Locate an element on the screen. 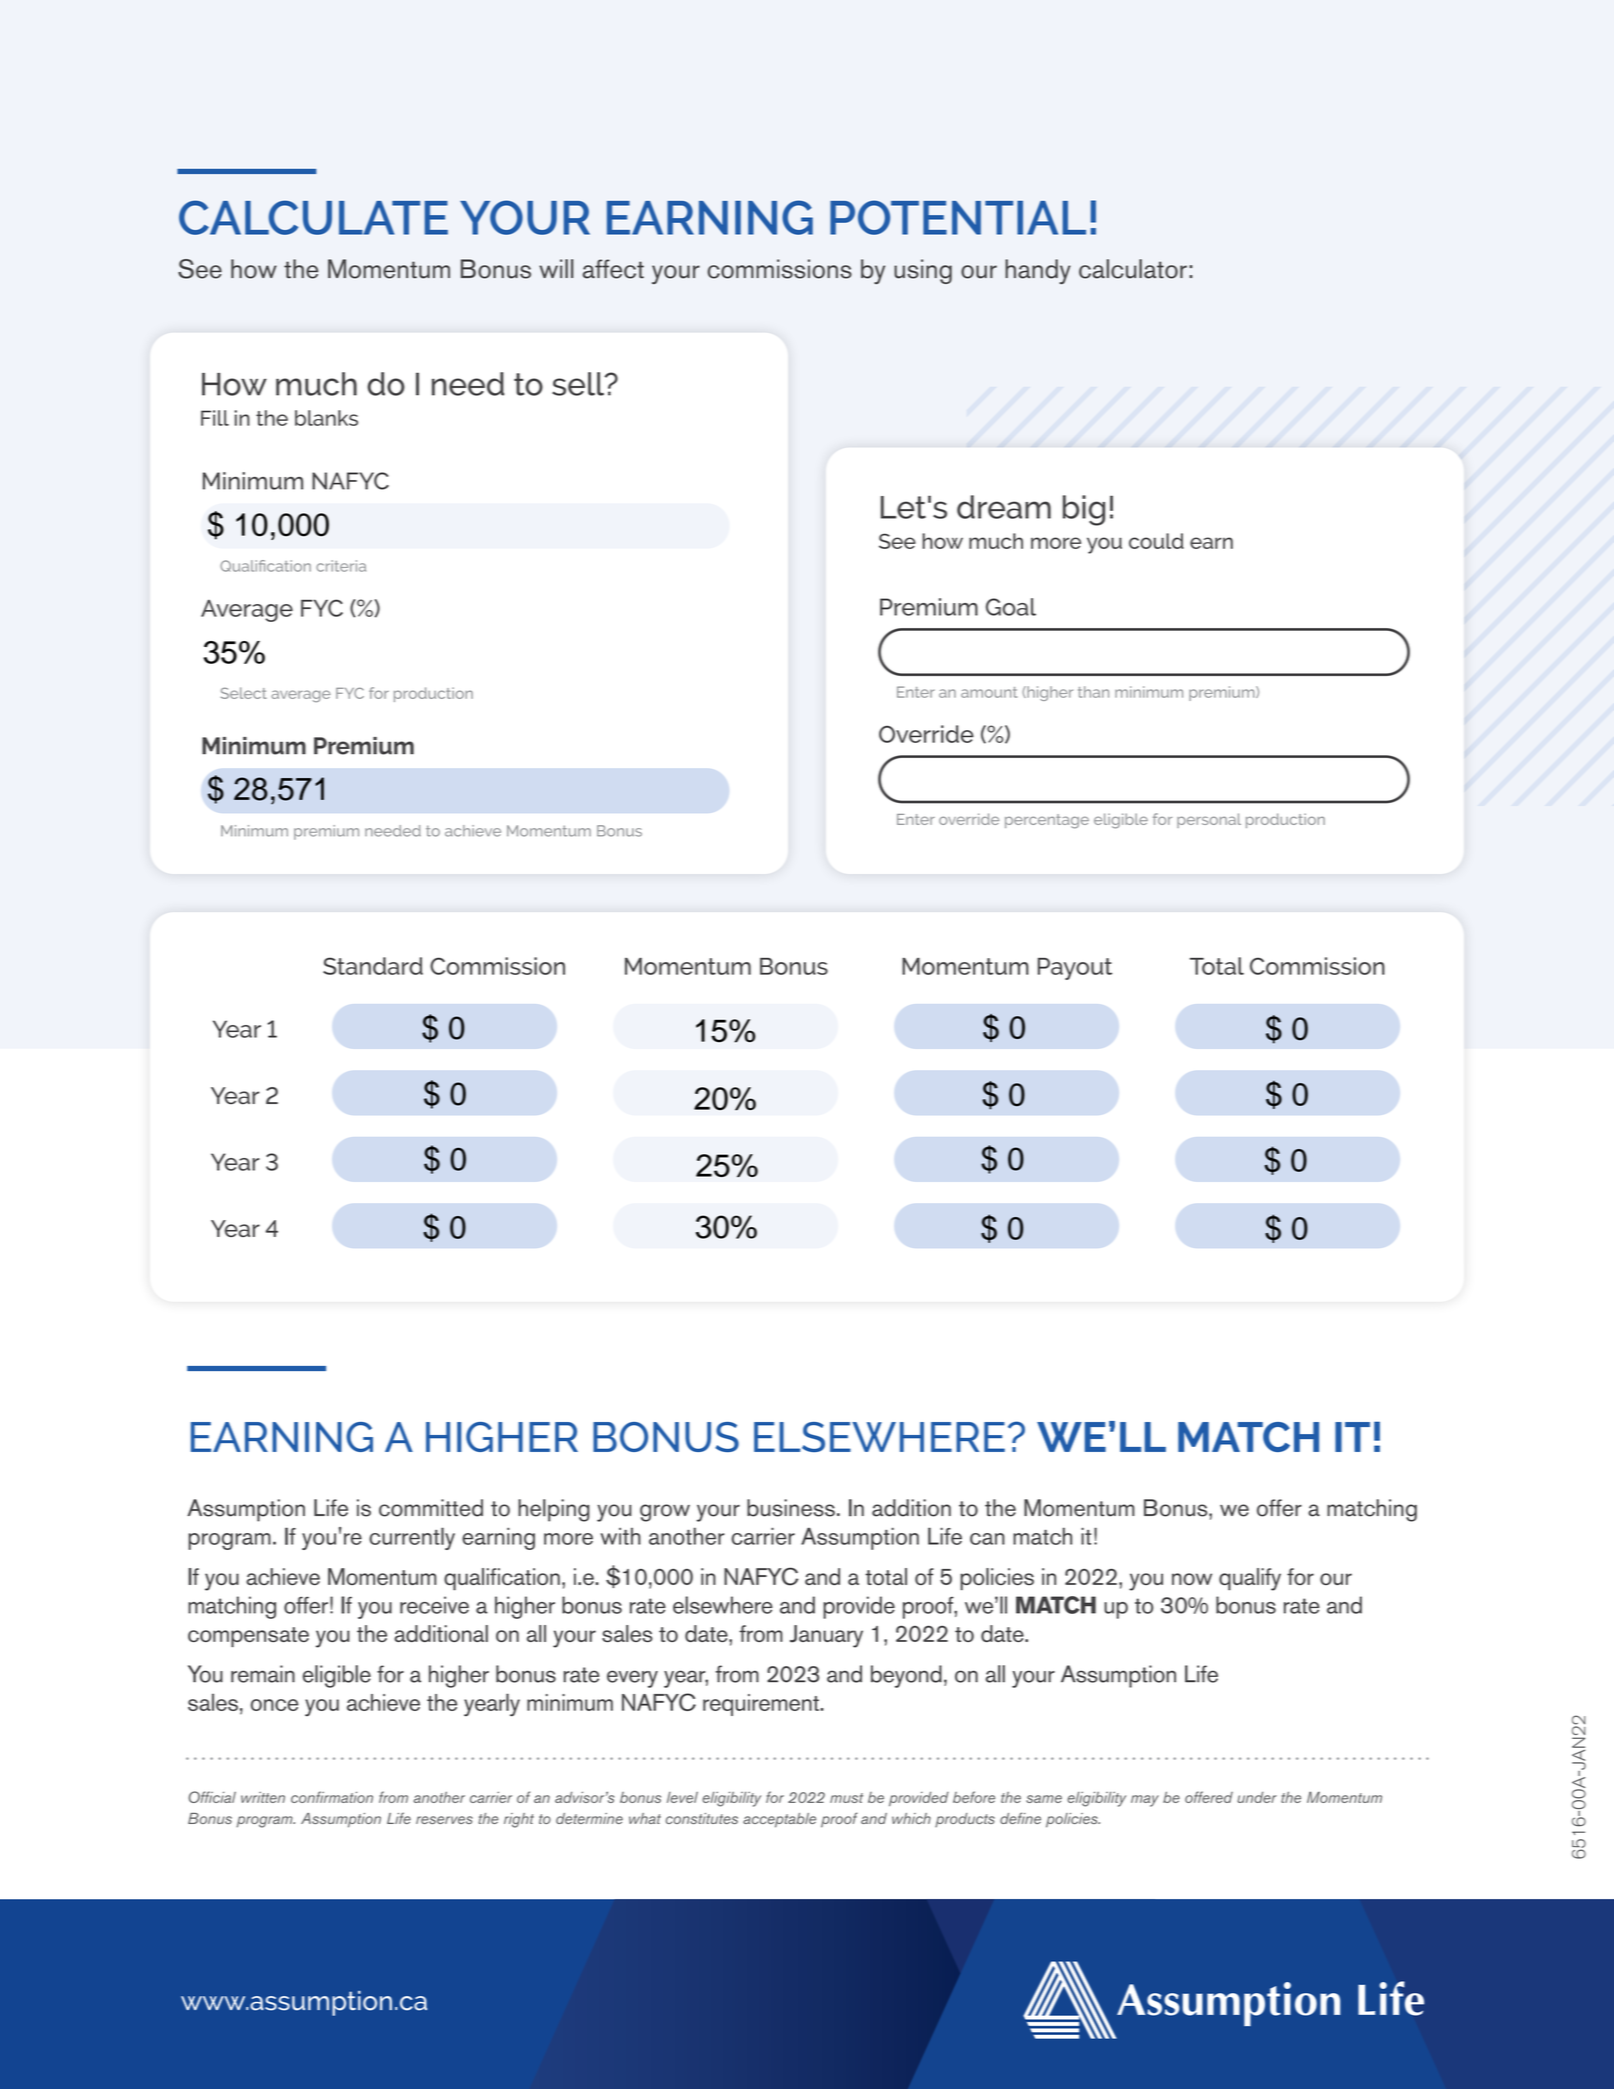  CALCULATE is located at coordinates (313, 217).
